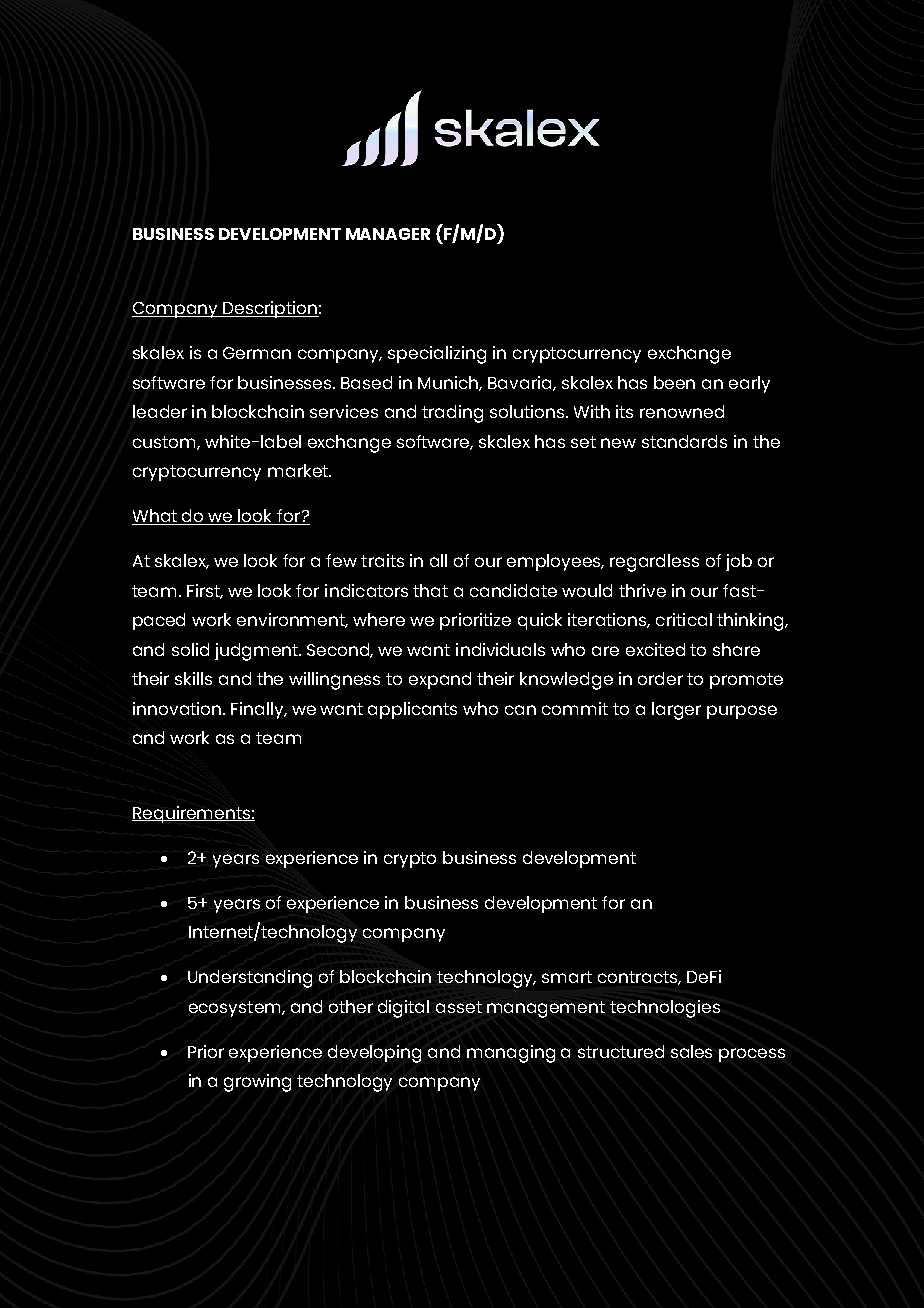 This screenshot has width=924, height=1308. What do you see at coordinates (567, 977) in the screenshot?
I see `smart` at bounding box center [567, 977].
